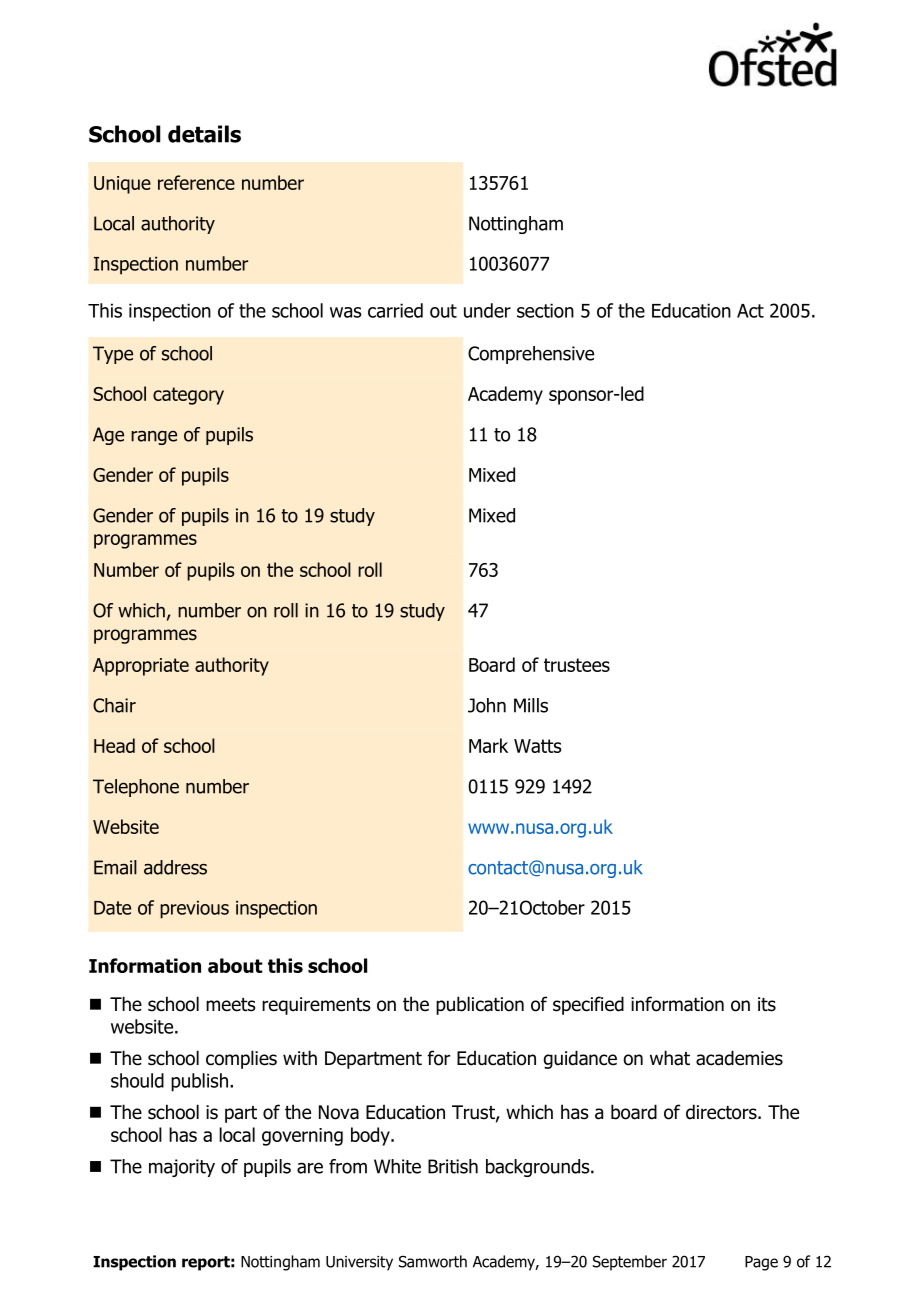 The height and width of the screenshot is (1310, 924). Describe the element at coordinates (531, 705) in the screenshot. I see `Mills` at that location.
